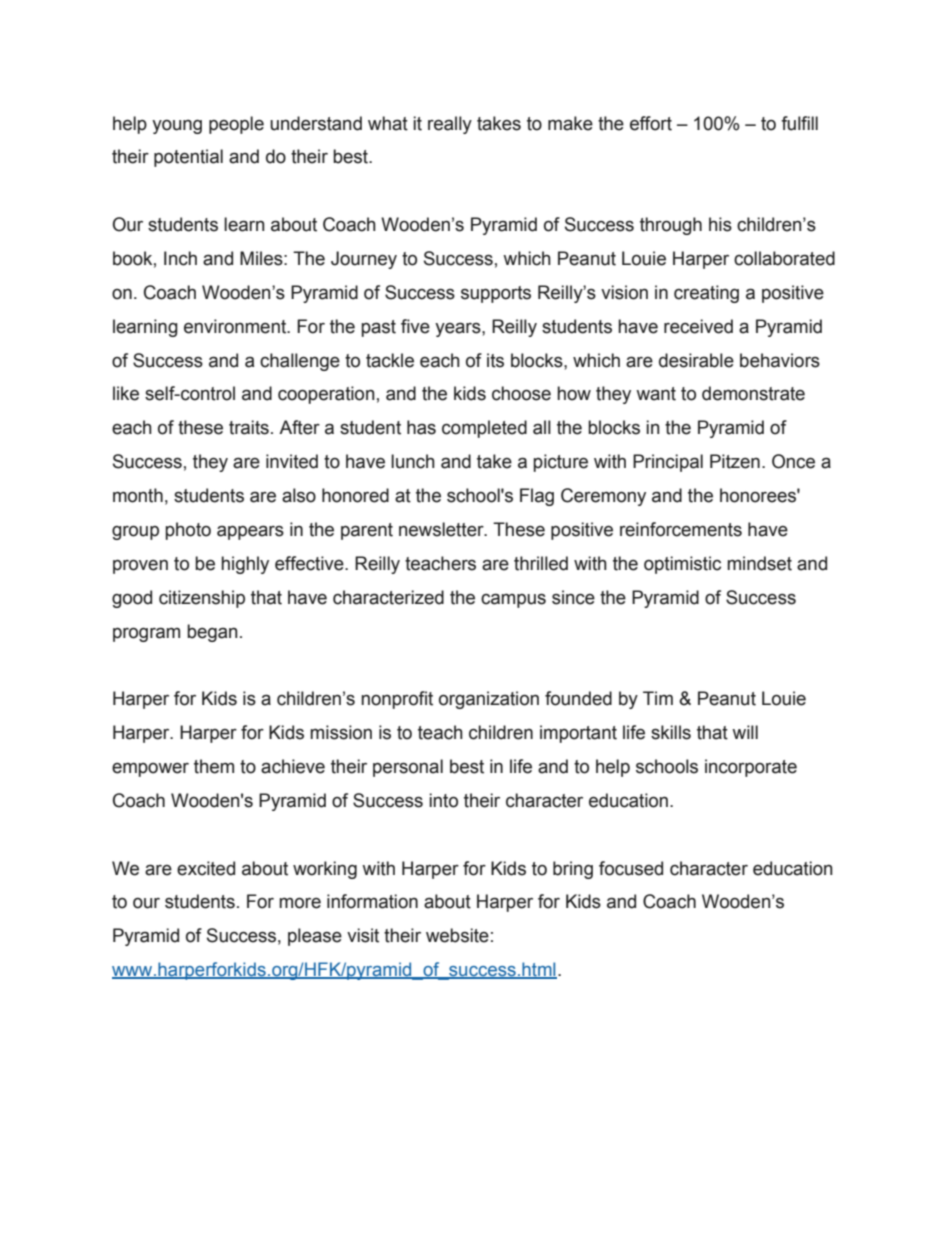  Describe the element at coordinates (442, 529) in the screenshot. I see `newsletter` at that location.
